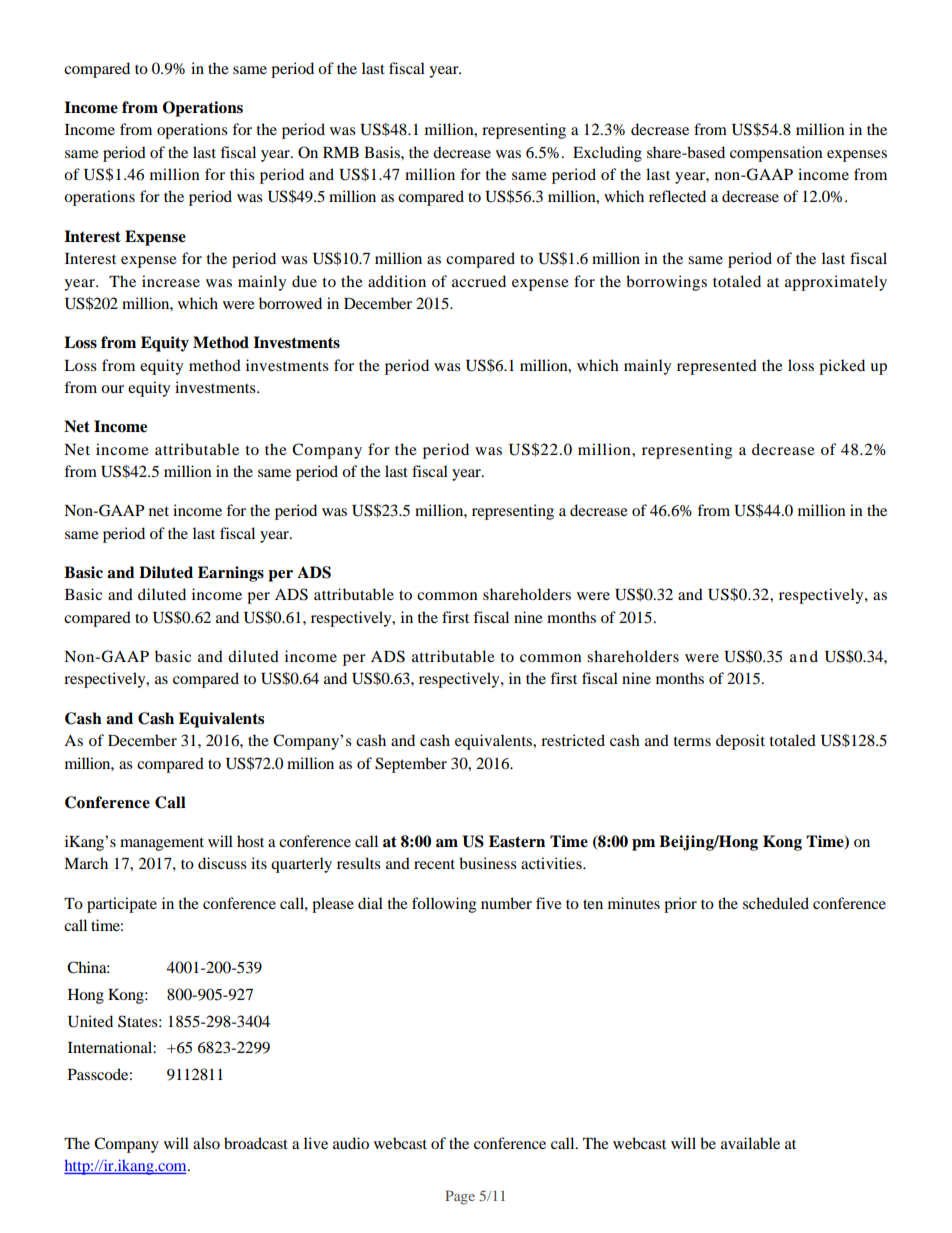 This screenshot has width=952, height=1233. What do you see at coordinates (206, 1143) in the screenshot?
I see `also` at bounding box center [206, 1143].
